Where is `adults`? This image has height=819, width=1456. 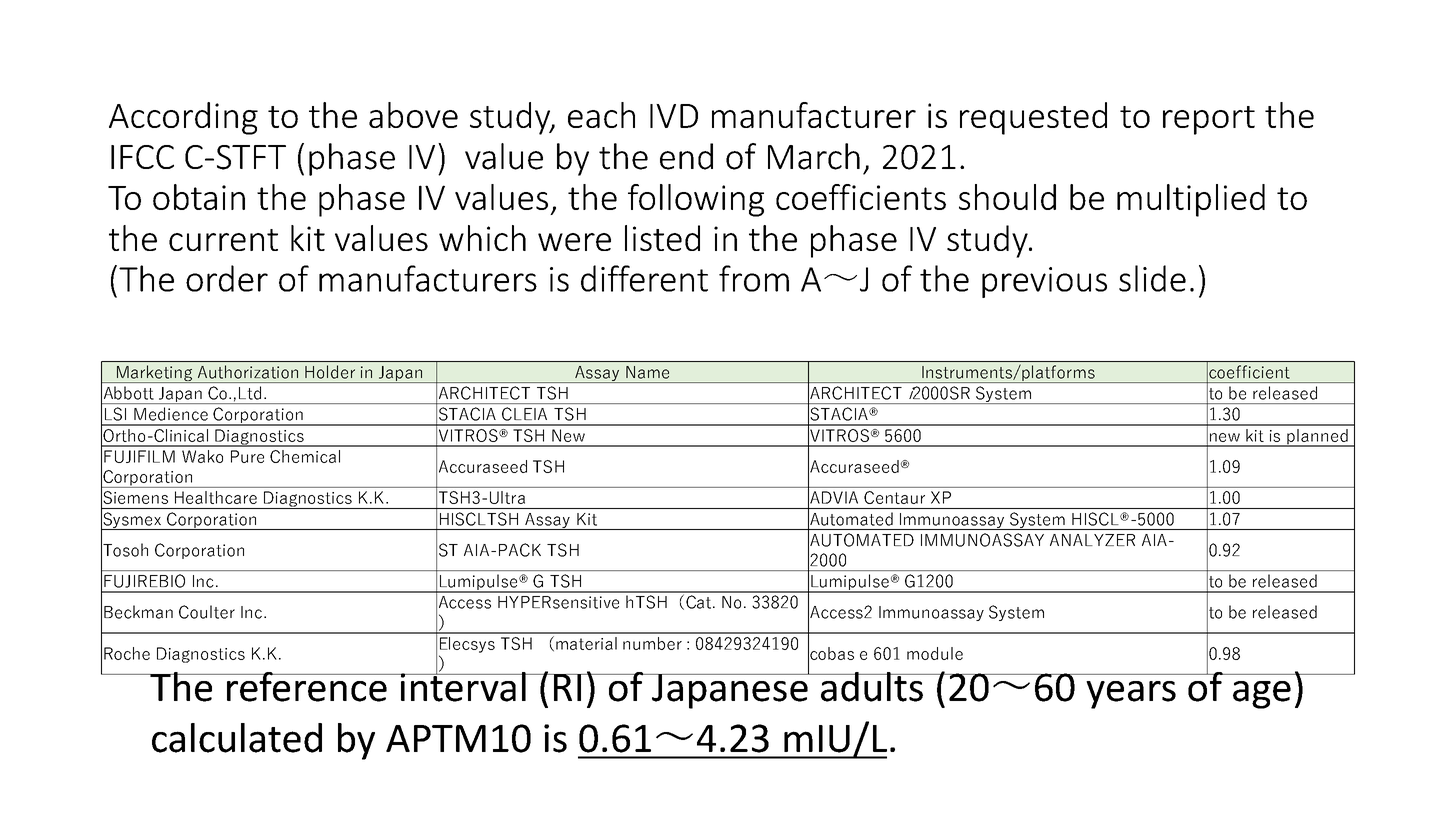 adults is located at coordinates (872, 687).
